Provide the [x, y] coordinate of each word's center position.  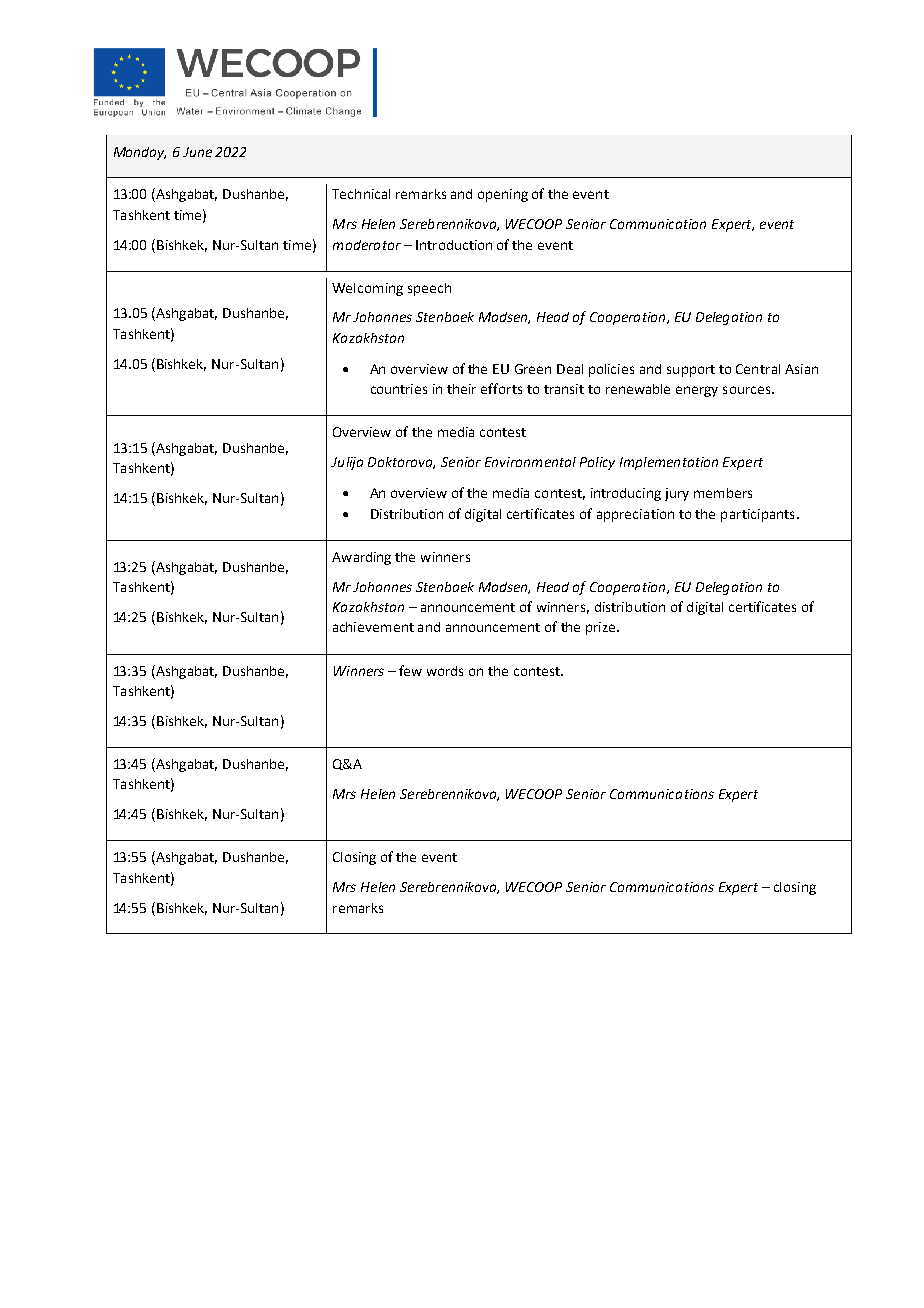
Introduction [454, 245]
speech [429, 289]
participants [757, 515]
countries [399, 389]
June [197, 152]
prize [602, 628]
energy [697, 391]
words [445, 671]
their [461, 389]
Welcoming [367, 289]
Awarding [361, 558]
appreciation [635, 515]
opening [503, 195]
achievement [373, 627]
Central [758, 369]
